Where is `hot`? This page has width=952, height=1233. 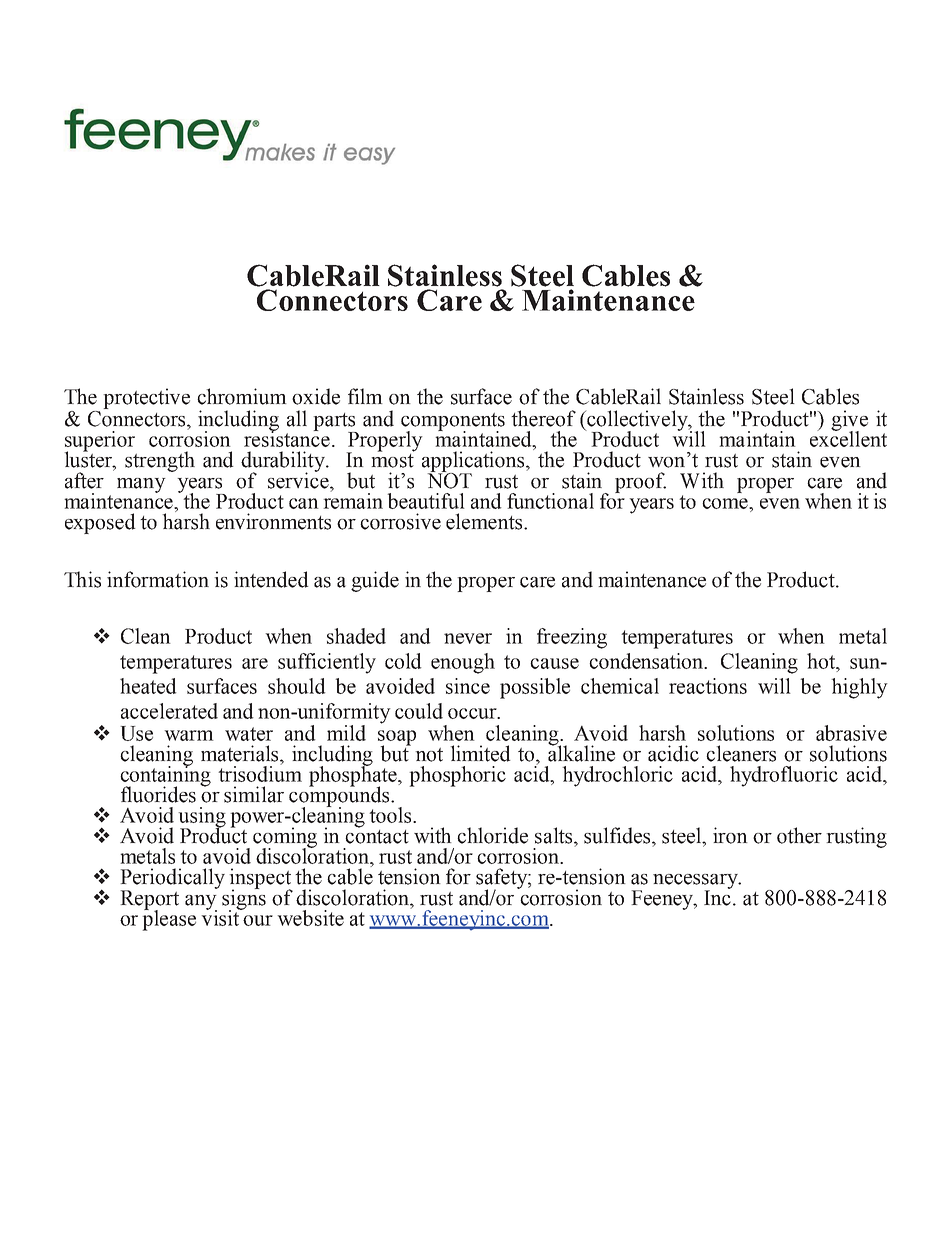 hot is located at coordinates (822, 661).
